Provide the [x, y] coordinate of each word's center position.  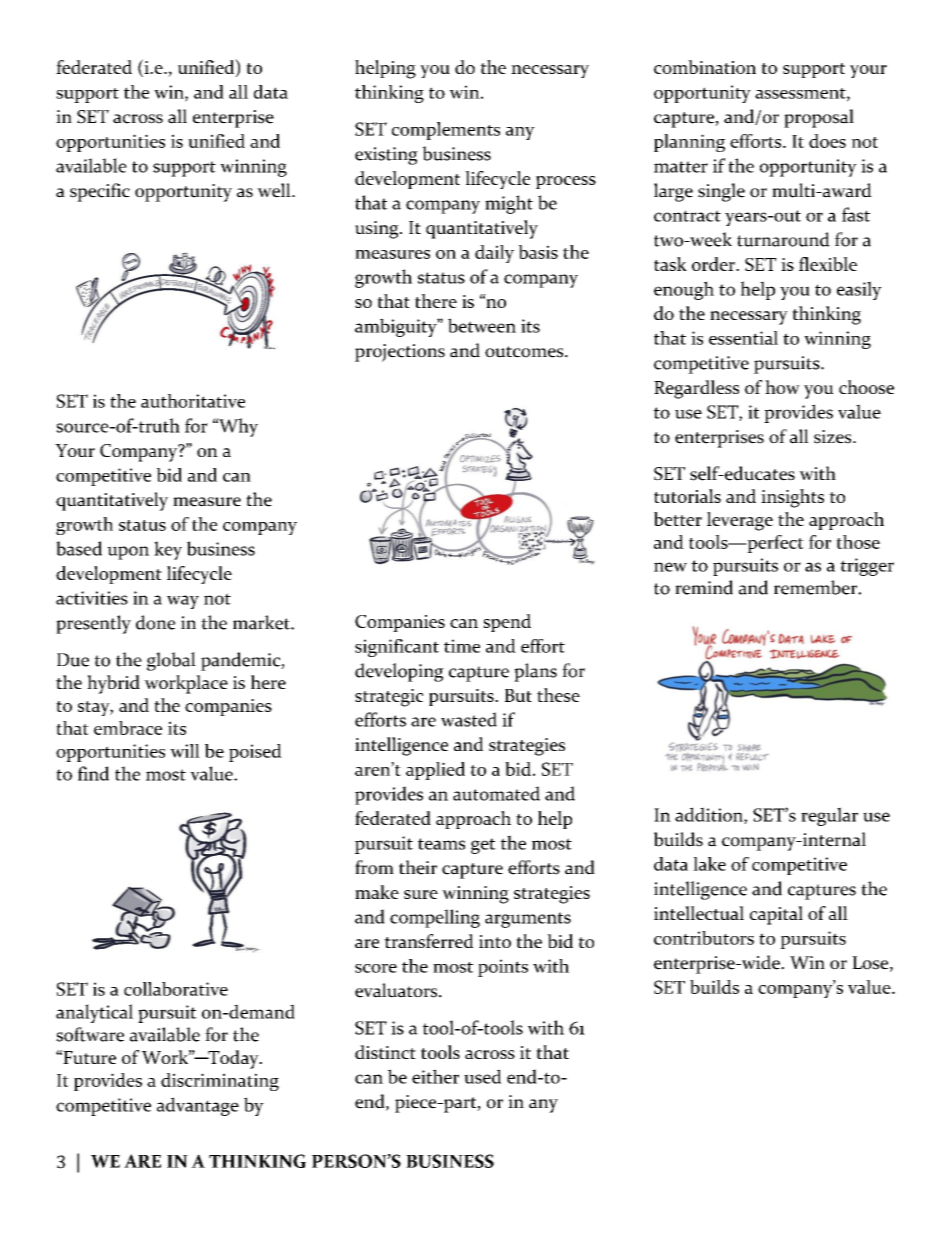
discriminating [220, 1082]
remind [704, 587]
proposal [819, 118]
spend [507, 623]
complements [446, 131]
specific [100, 192]
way [183, 602]
